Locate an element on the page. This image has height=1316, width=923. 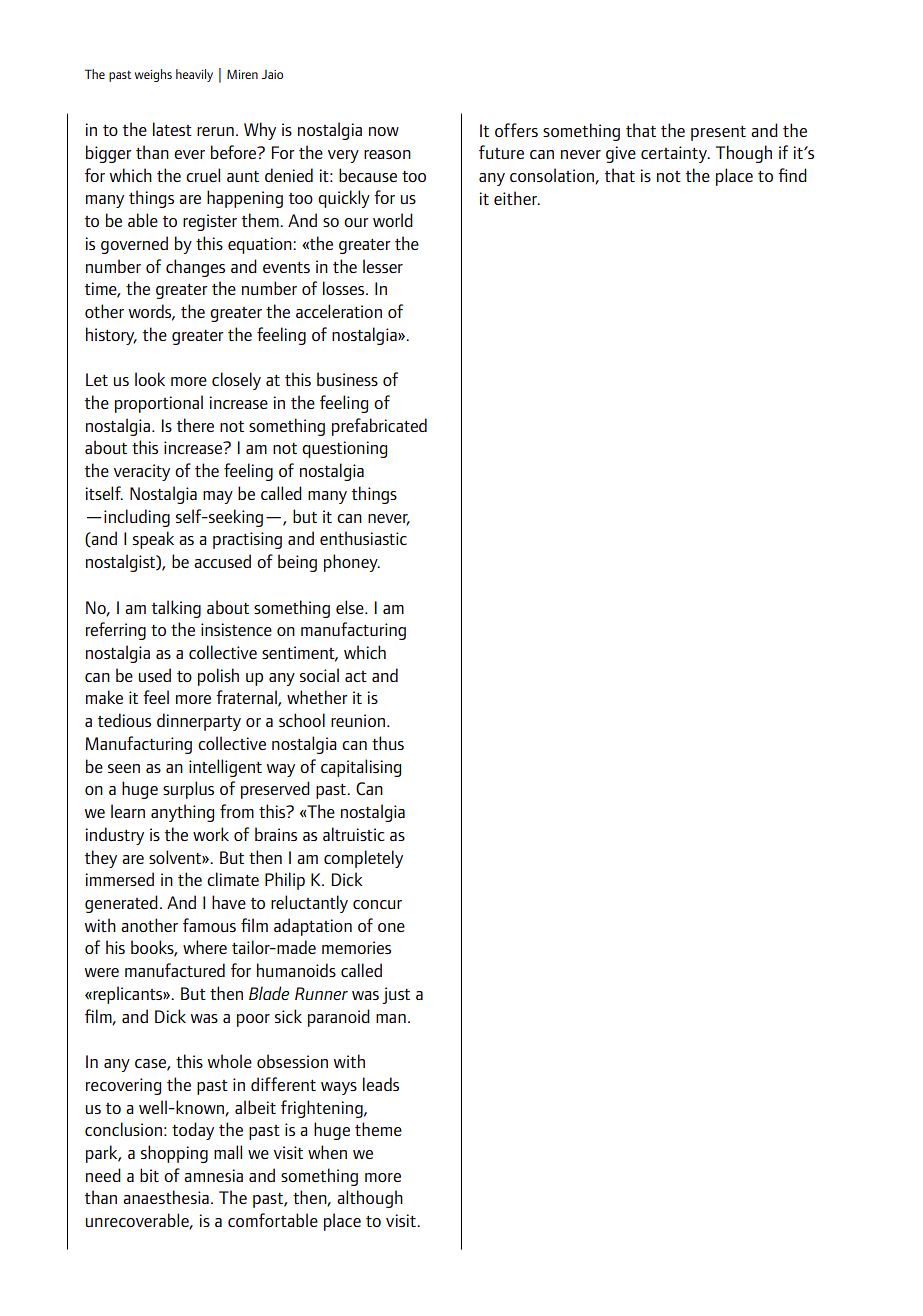
present is located at coordinates (718, 133).
